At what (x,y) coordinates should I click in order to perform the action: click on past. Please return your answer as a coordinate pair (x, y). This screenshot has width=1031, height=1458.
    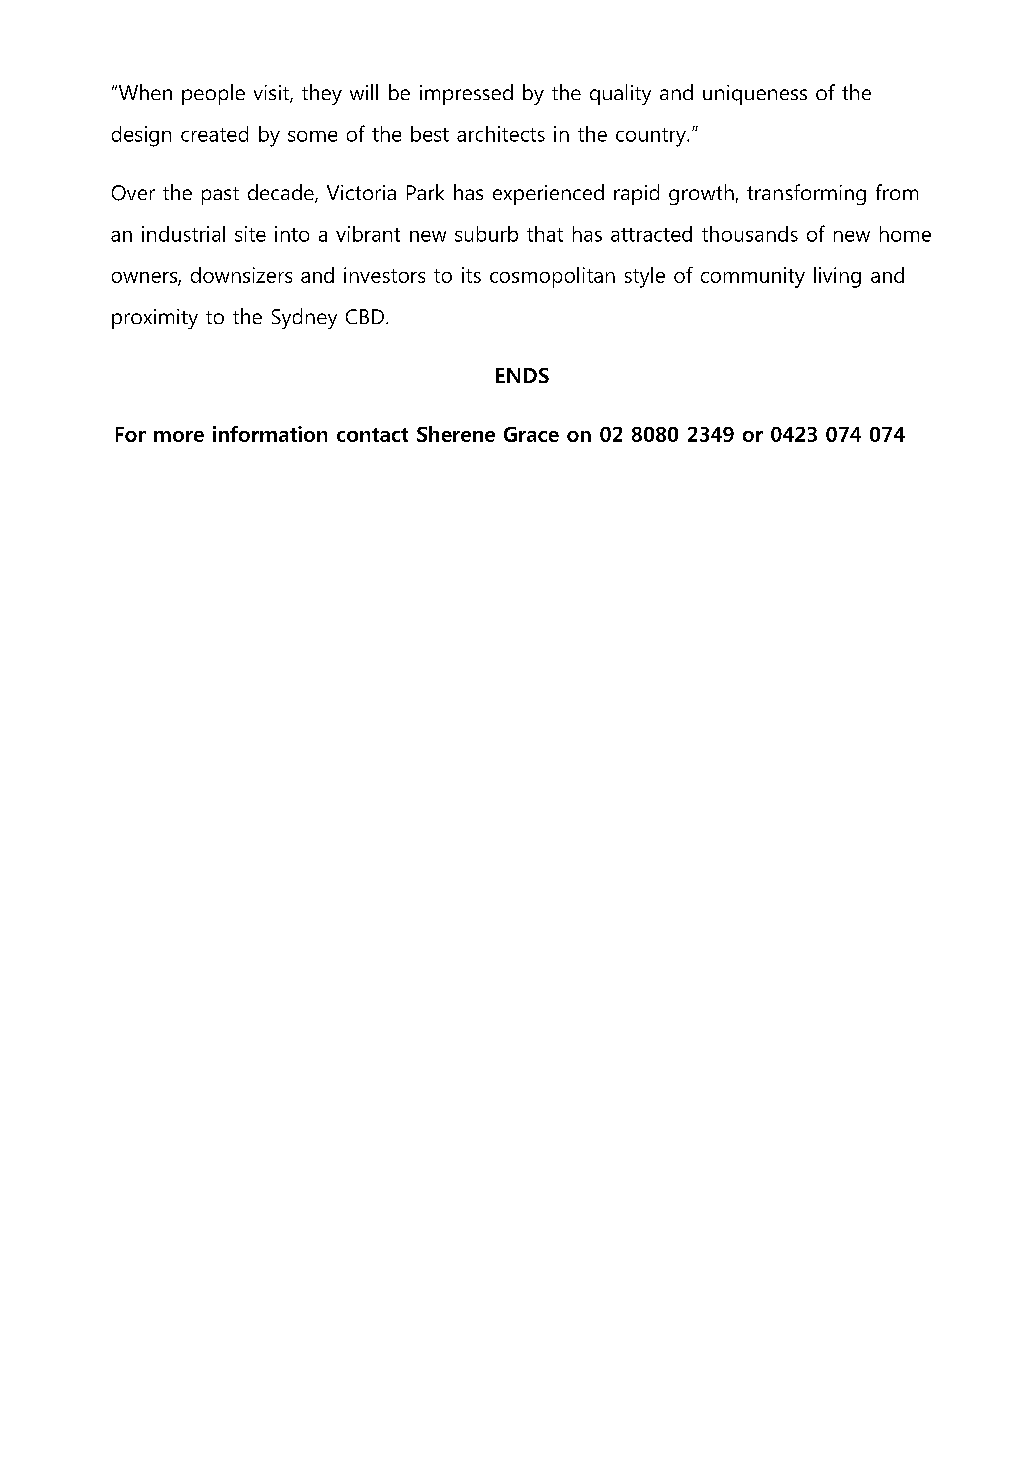
    Looking at the image, I should click on (220, 196).
